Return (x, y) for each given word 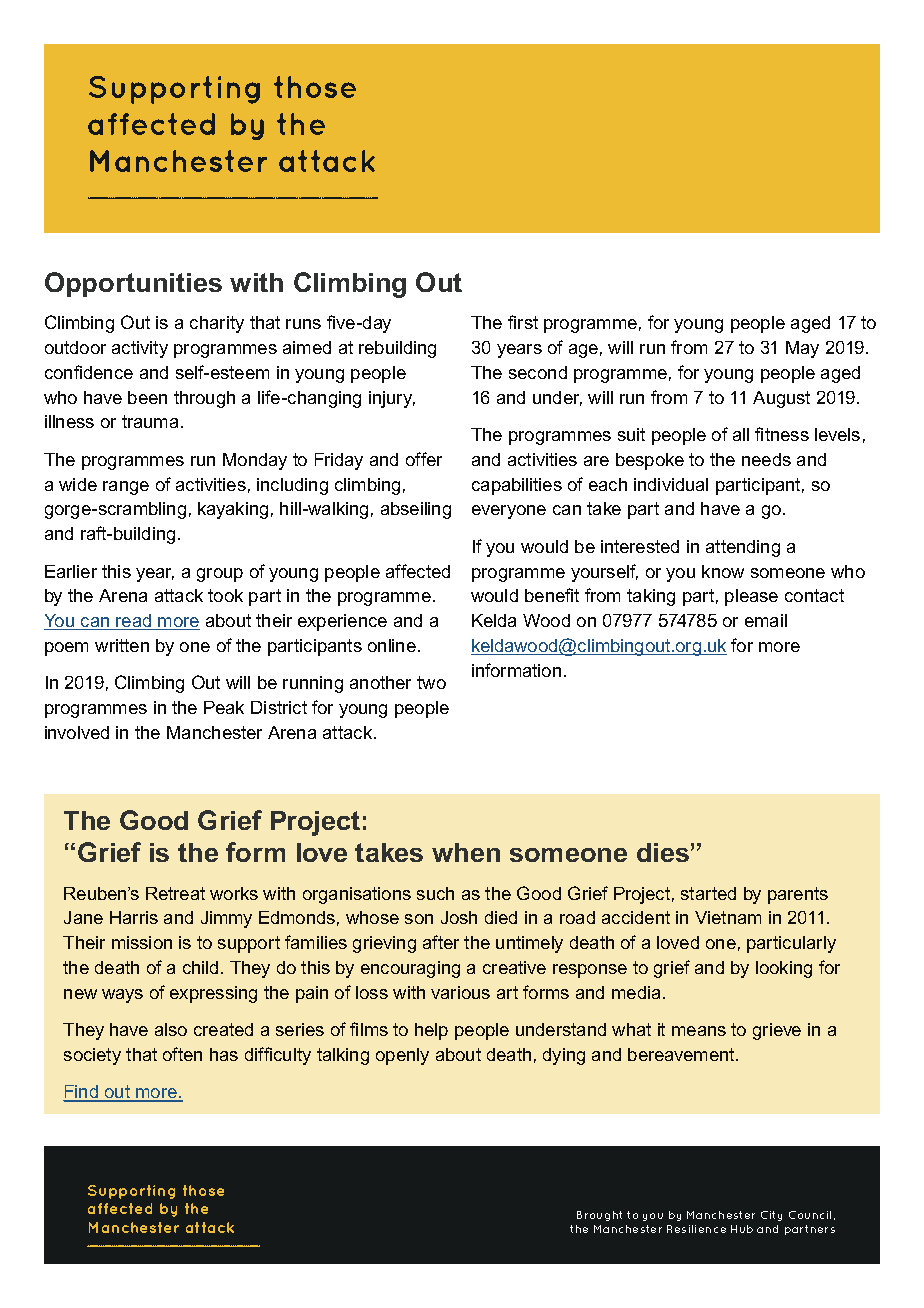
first (523, 322)
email (766, 620)
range (126, 488)
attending (743, 548)
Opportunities (133, 284)
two (431, 682)
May (802, 349)
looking (784, 969)
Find (82, 1093)
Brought (599, 1216)
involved (77, 732)
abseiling (416, 510)
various (460, 992)
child (200, 967)
